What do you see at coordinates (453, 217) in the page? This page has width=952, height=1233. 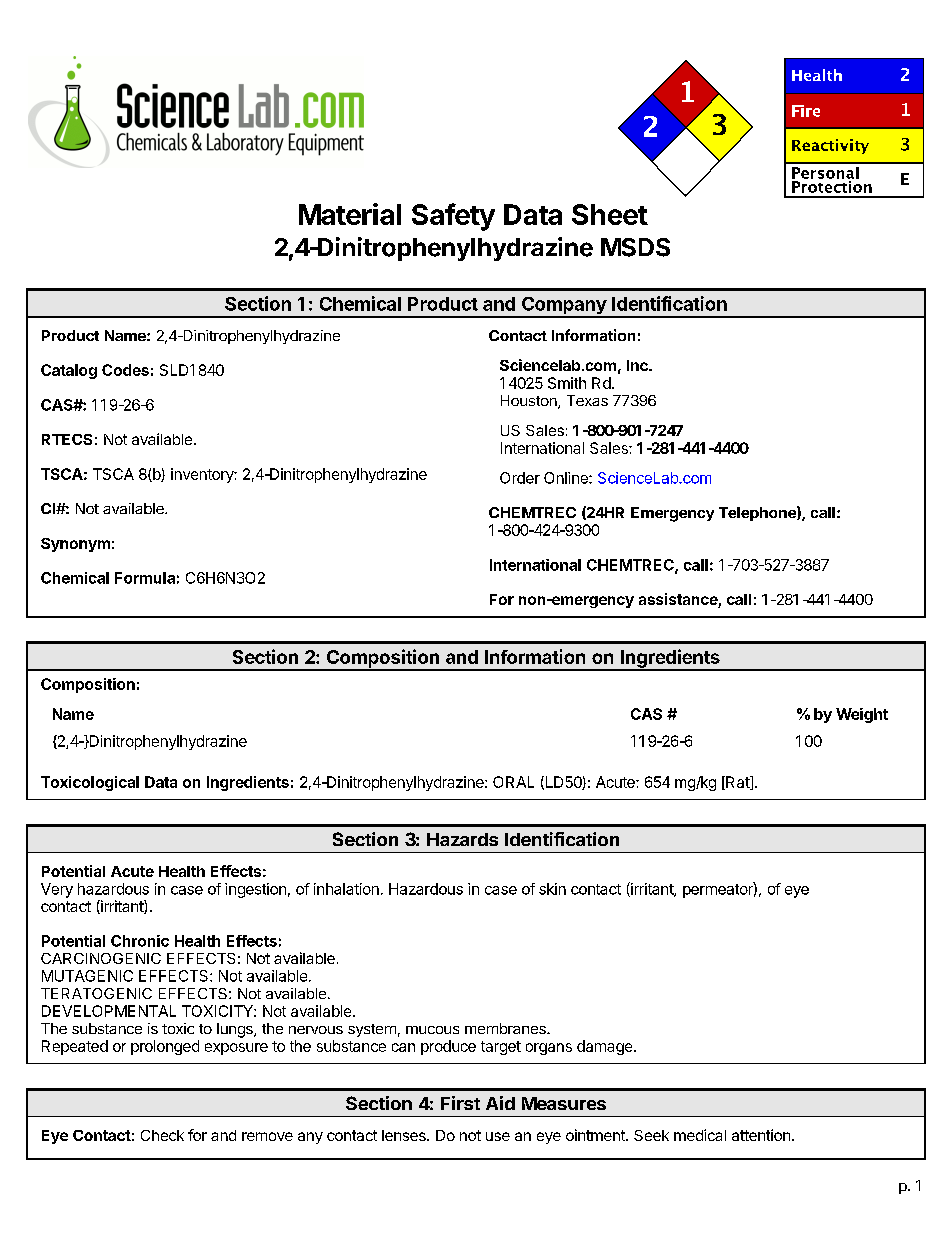 I see `Safety` at bounding box center [453, 217].
